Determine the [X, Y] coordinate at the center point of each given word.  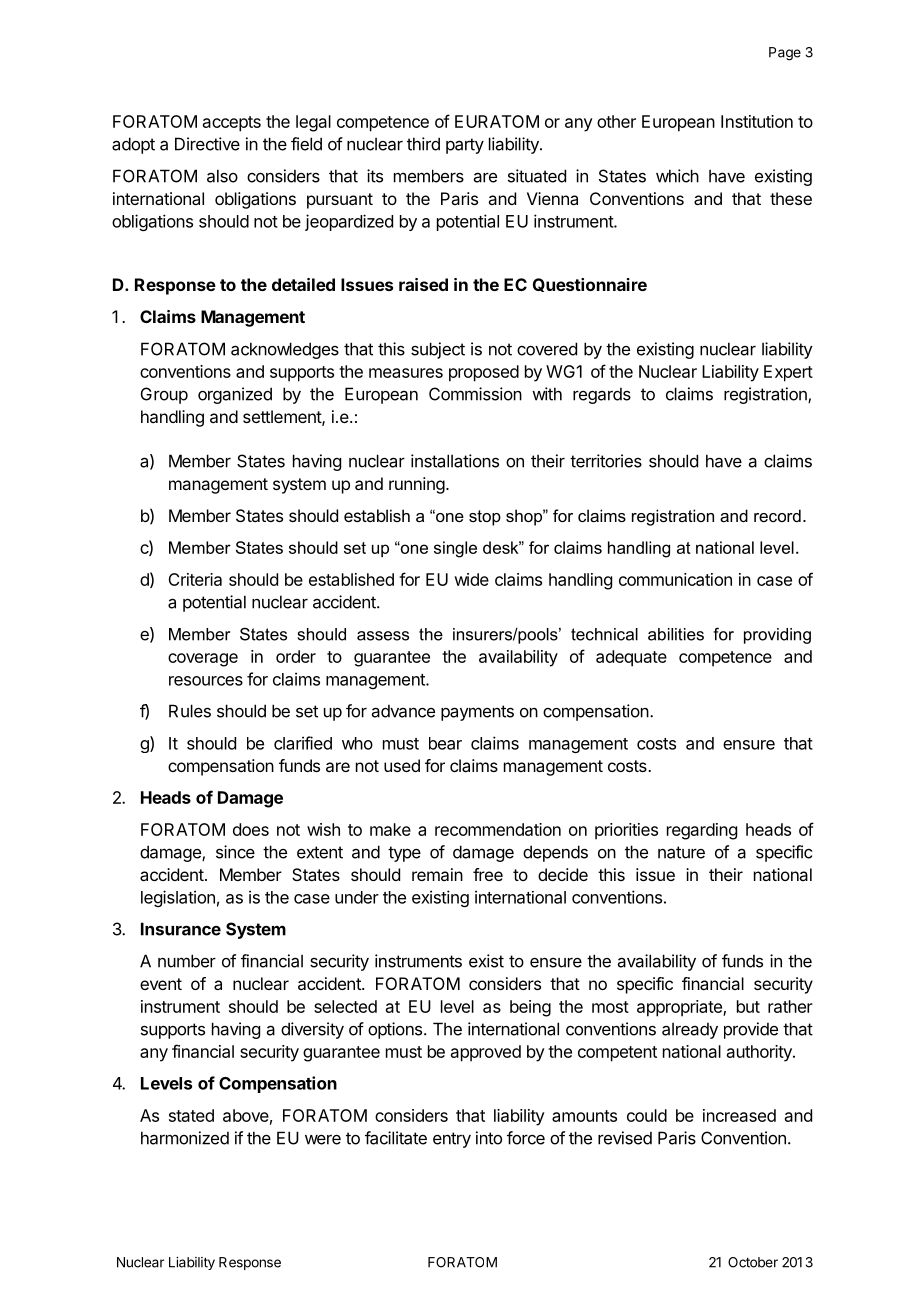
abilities [676, 634]
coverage [203, 660]
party [465, 146]
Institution [757, 121]
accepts [232, 124]
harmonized [185, 1138]
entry [452, 1140]
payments [477, 713]
